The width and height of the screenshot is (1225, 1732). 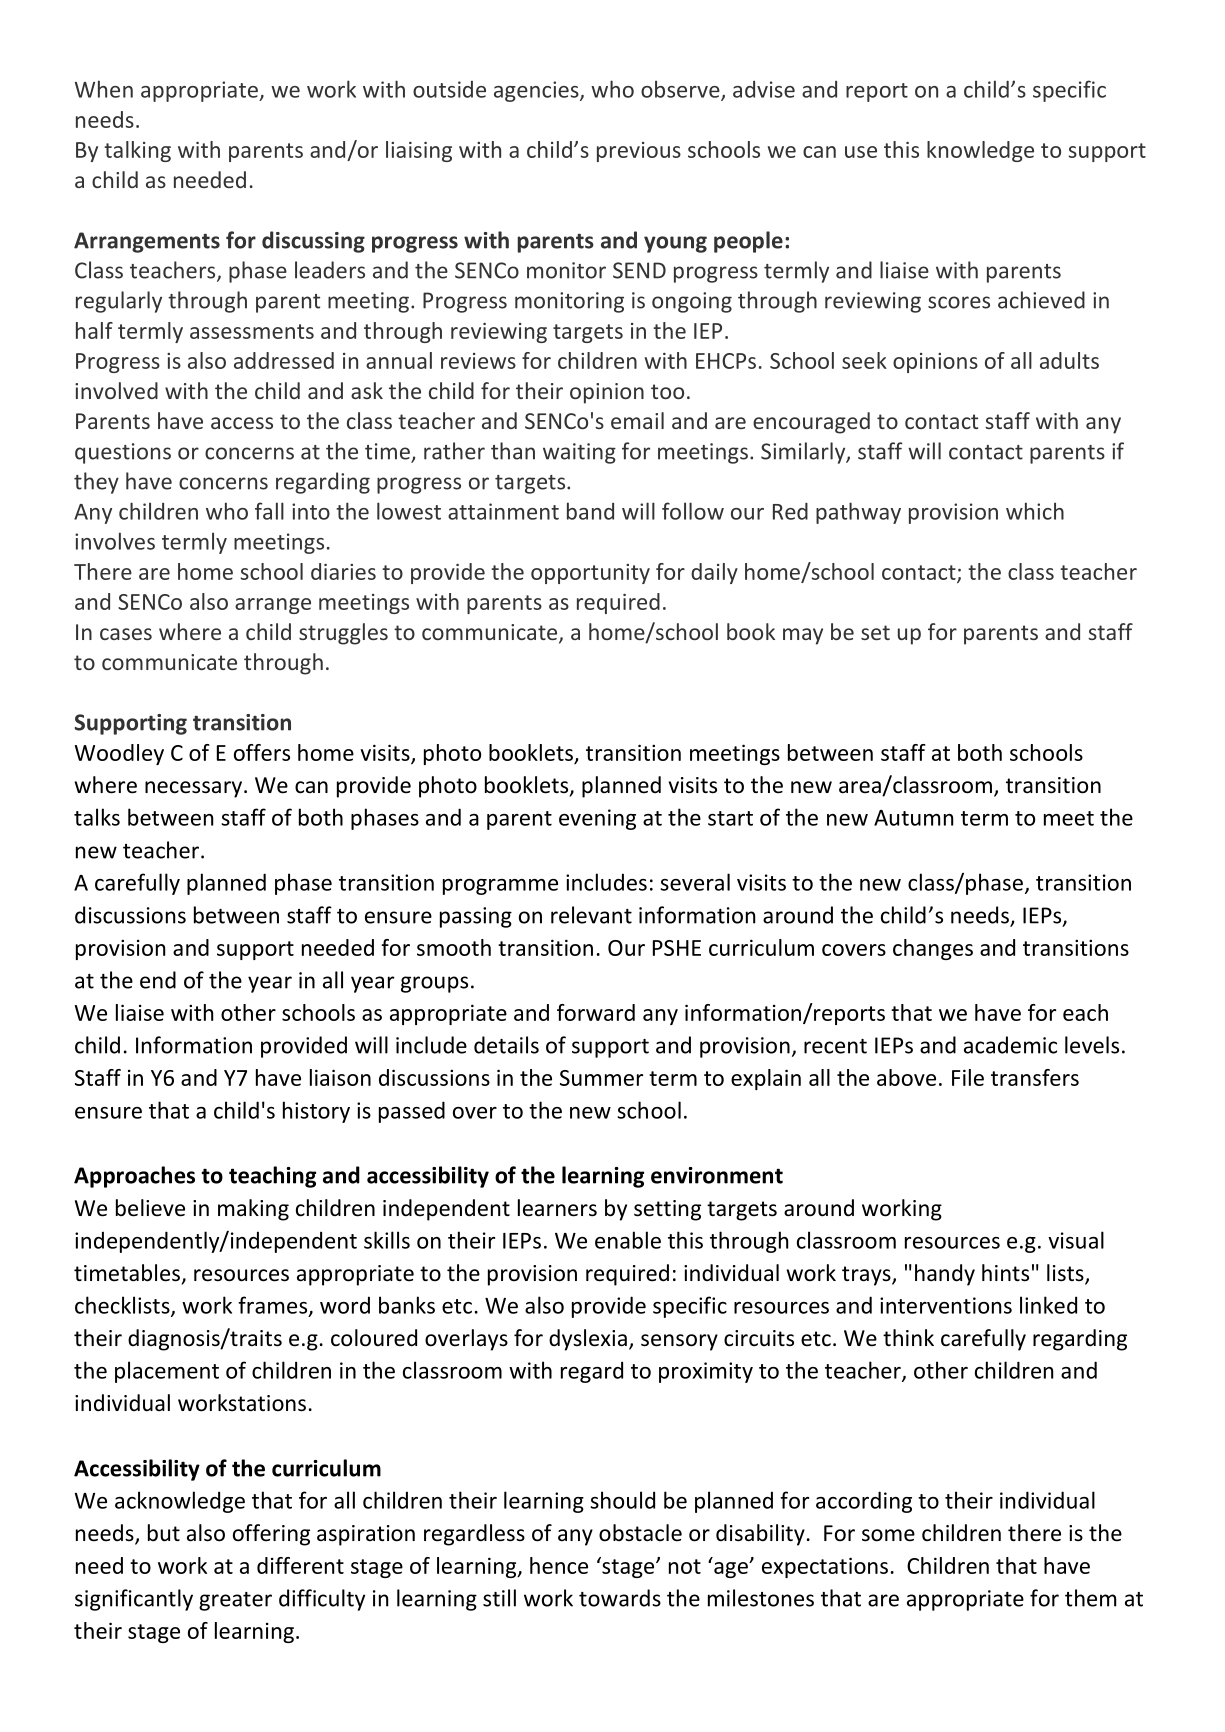 What do you see at coordinates (559, 1565) in the screenshot?
I see `hence` at bounding box center [559, 1565].
